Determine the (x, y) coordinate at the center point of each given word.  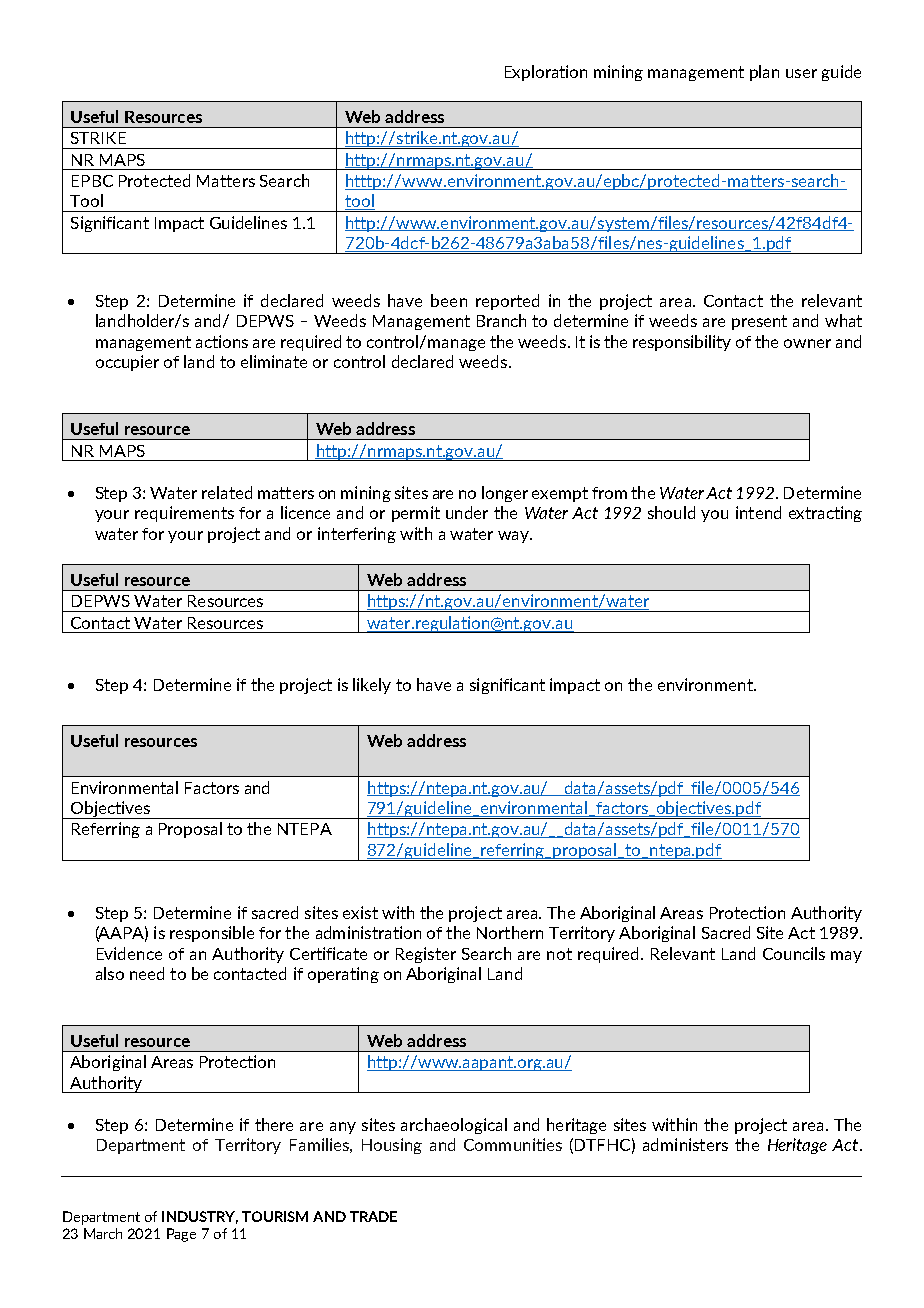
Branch (501, 320)
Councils (794, 953)
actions (222, 341)
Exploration (546, 73)
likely (372, 686)
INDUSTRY (200, 1217)
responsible (212, 934)
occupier (127, 363)
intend (758, 512)
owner (807, 343)
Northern (510, 932)
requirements (184, 514)
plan (764, 73)
